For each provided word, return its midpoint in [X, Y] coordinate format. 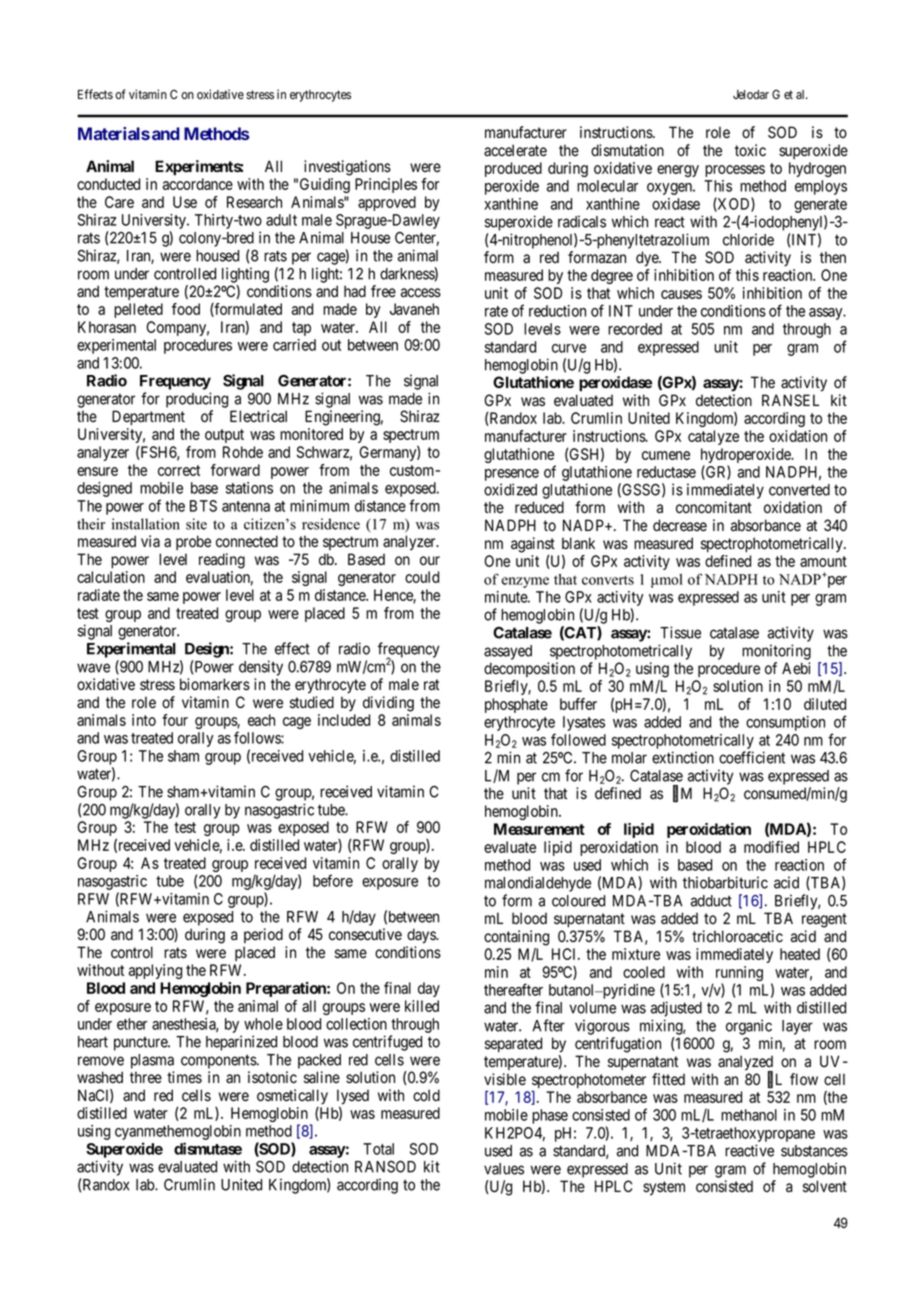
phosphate [516, 705]
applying [155, 971]
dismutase [208, 1148]
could [422, 577]
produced [513, 169]
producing [197, 400]
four [175, 720]
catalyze [713, 437]
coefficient [752, 757]
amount [823, 561]
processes [735, 171]
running [739, 975]
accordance [198, 184]
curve [569, 348]
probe [193, 542]
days [422, 936]
